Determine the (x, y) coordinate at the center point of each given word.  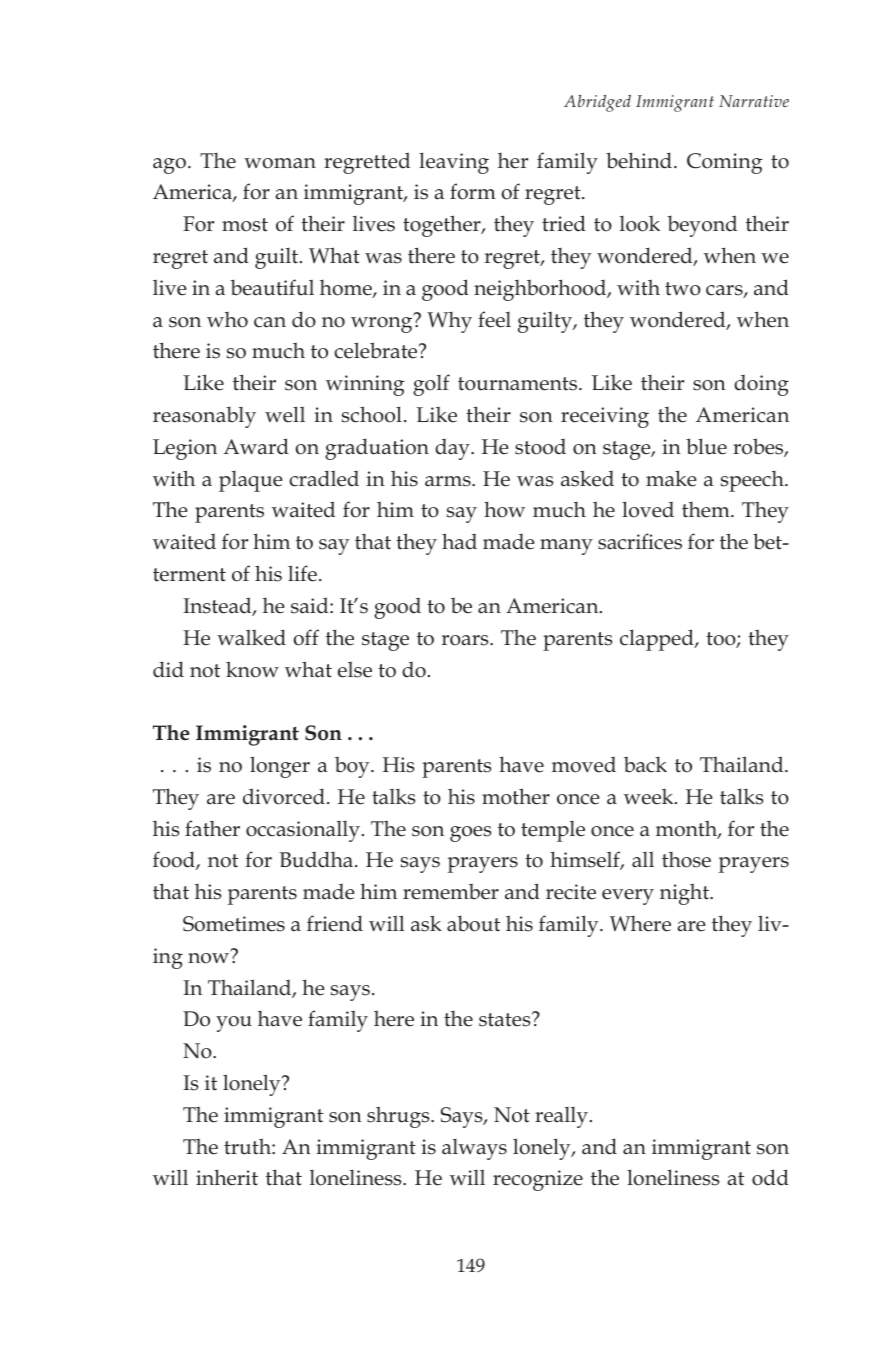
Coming (724, 163)
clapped (658, 640)
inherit (227, 1177)
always (474, 1149)
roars (466, 640)
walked (251, 637)
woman (280, 163)
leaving (454, 163)
